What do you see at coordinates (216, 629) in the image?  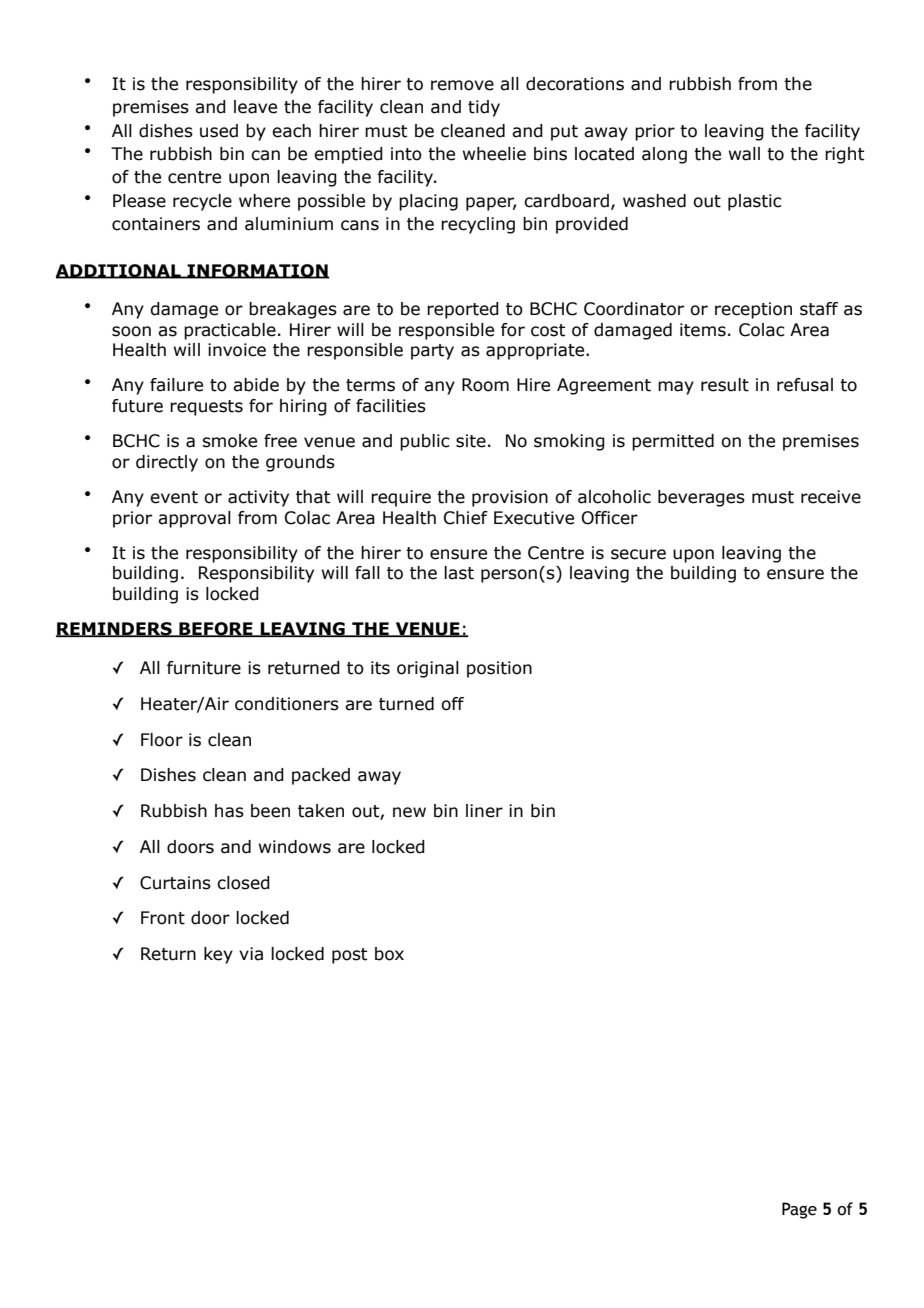 I see `BEFORE` at bounding box center [216, 629].
